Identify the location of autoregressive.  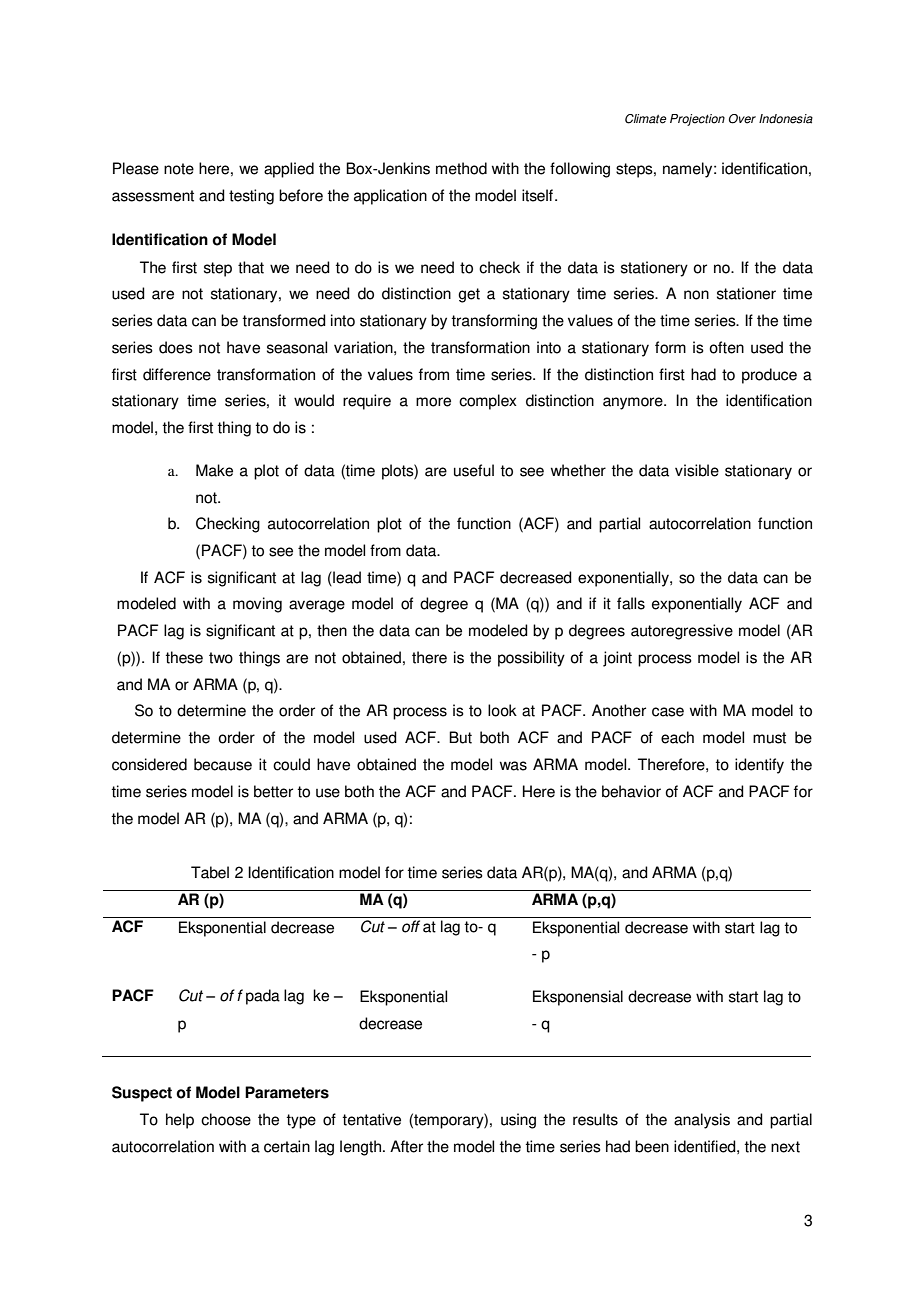
(682, 632).
